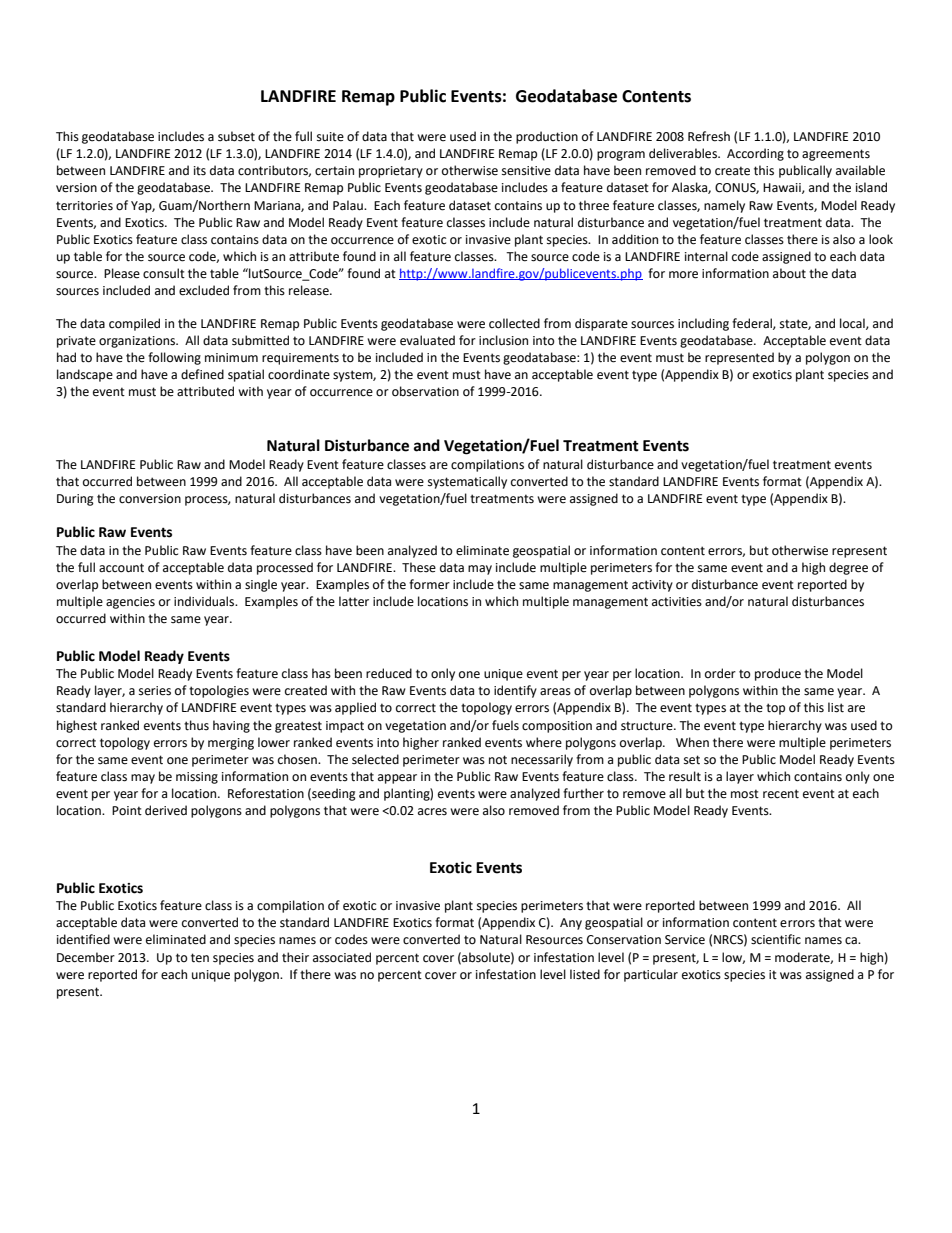 The width and height of the document is (952, 1233). What do you see at coordinates (755, 154) in the document?
I see `According` at bounding box center [755, 154].
